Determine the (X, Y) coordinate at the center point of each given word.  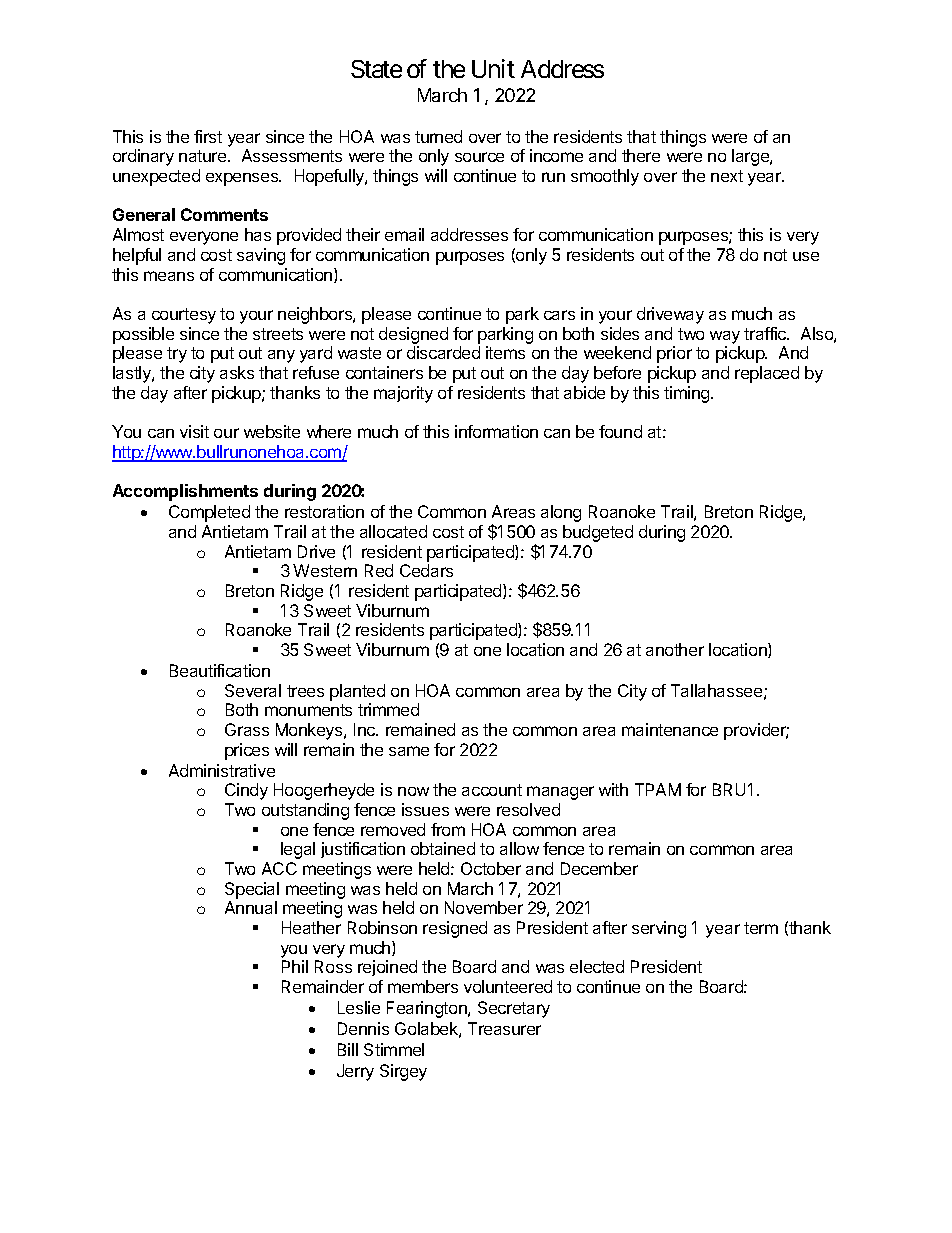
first (208, 136)
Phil (295, 966)
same (409, 751)
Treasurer (504, 1028)
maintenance (670, 729)
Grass (247, 729)
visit (194, 431)
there (641, 155)
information (496, 431)
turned (438, 136)
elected (597, 966)
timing (688, 394)
